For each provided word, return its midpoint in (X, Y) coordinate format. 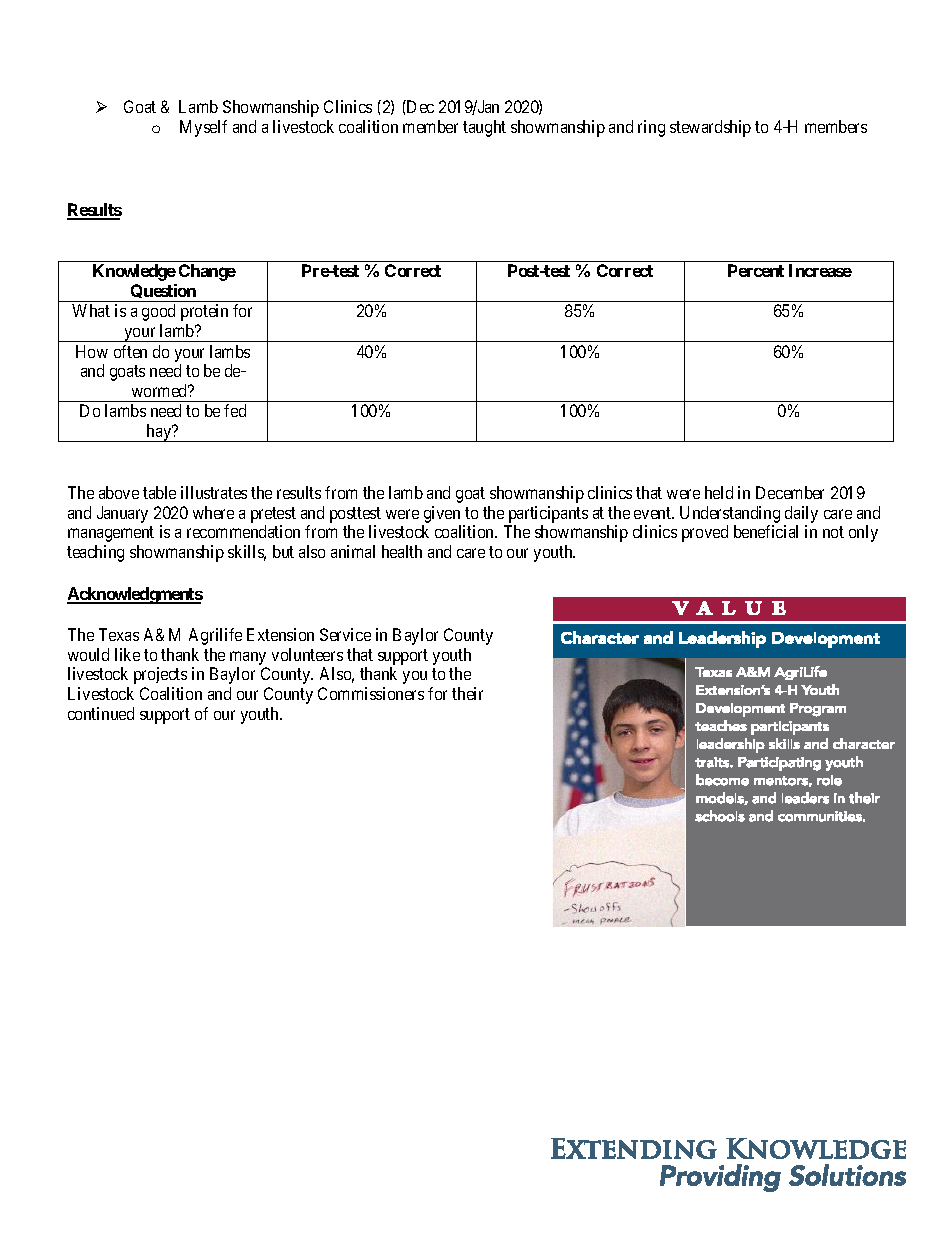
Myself (203, 128)
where (213, 512)
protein (204, 312)
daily (801, 514)
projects (160, 675)
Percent (756, 270)
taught (484, 128)
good (158, 312)
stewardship (710, 128)
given (442, 514)
